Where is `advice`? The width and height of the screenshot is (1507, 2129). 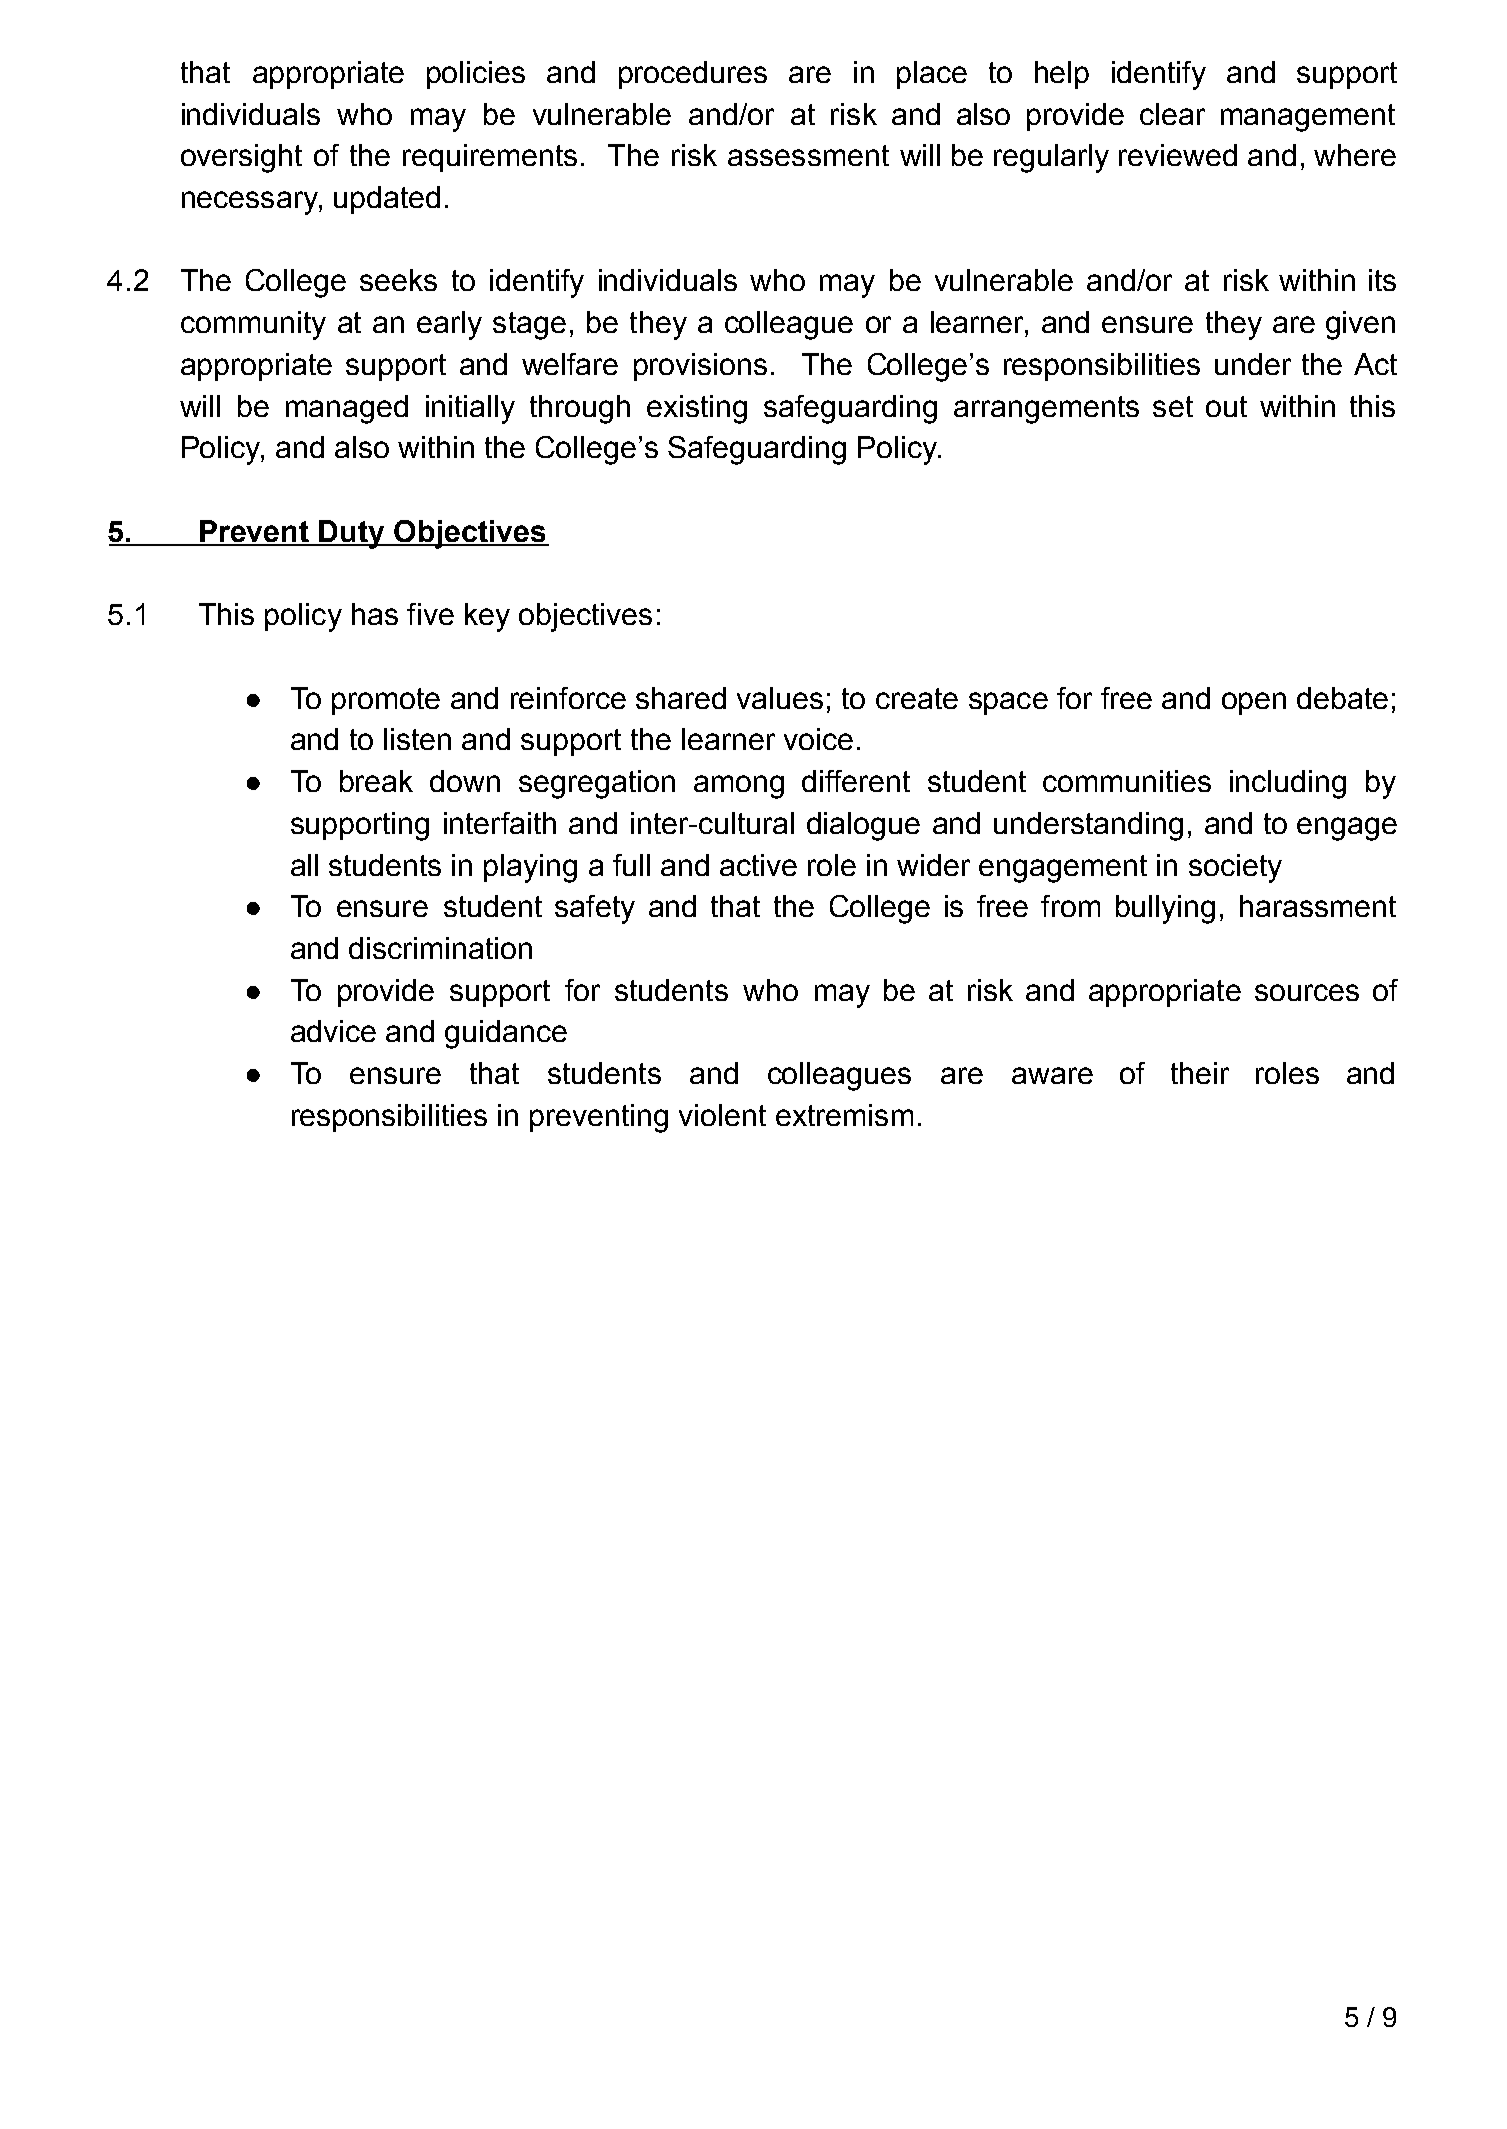
advice is located at coordinates (333, 1031).
